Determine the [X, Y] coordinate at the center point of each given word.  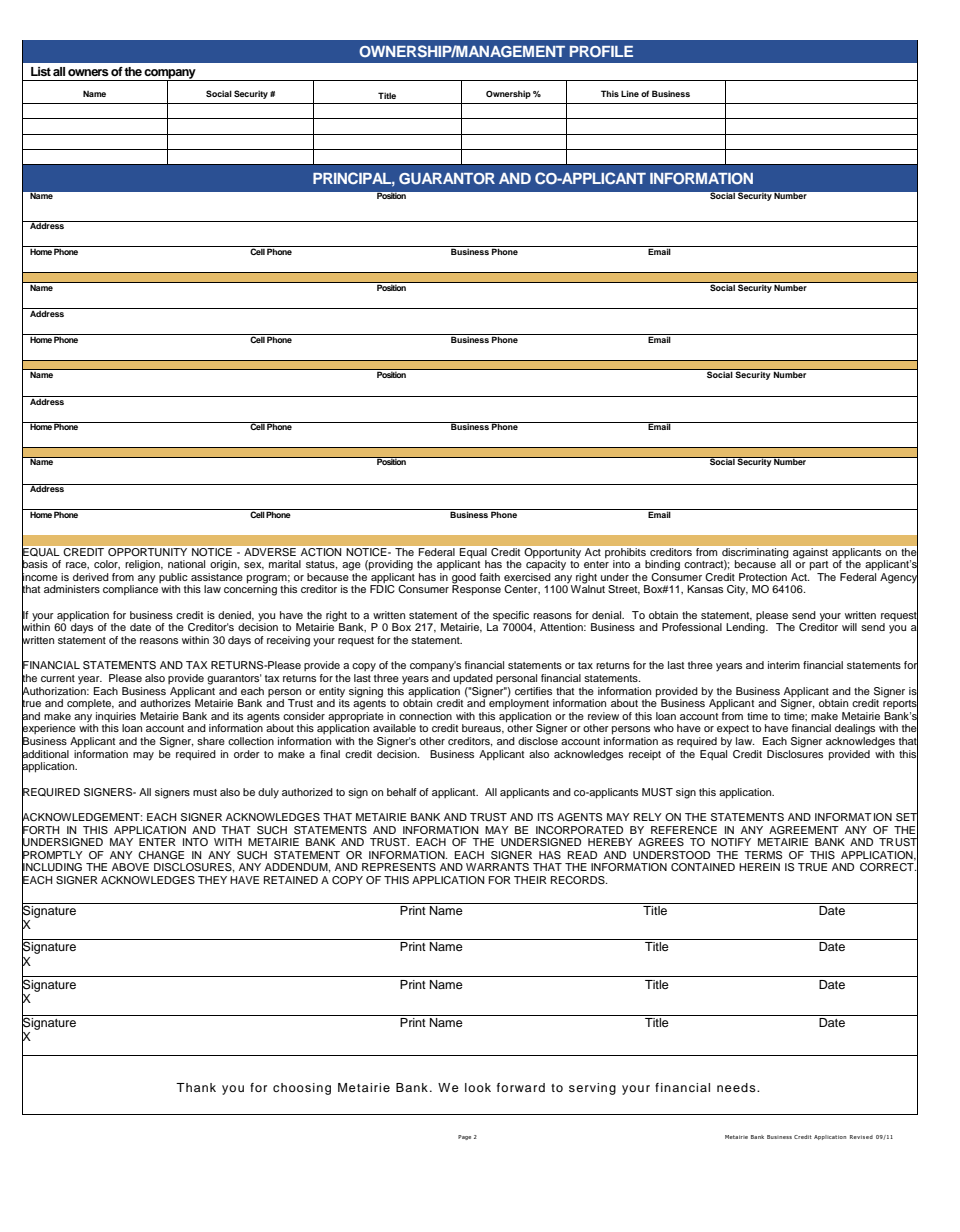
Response [476, 589]
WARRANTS [497, 867]
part [819, 566]
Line [630, 93]
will [849, 627]
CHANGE [161, 855]
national [186, 564]
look [478, 1087]
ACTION [321, 552]
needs [737, 1087]
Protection [763, 577]
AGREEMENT [804, 830]
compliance [130, 589]
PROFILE [601, 51]
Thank [196, 1087]
